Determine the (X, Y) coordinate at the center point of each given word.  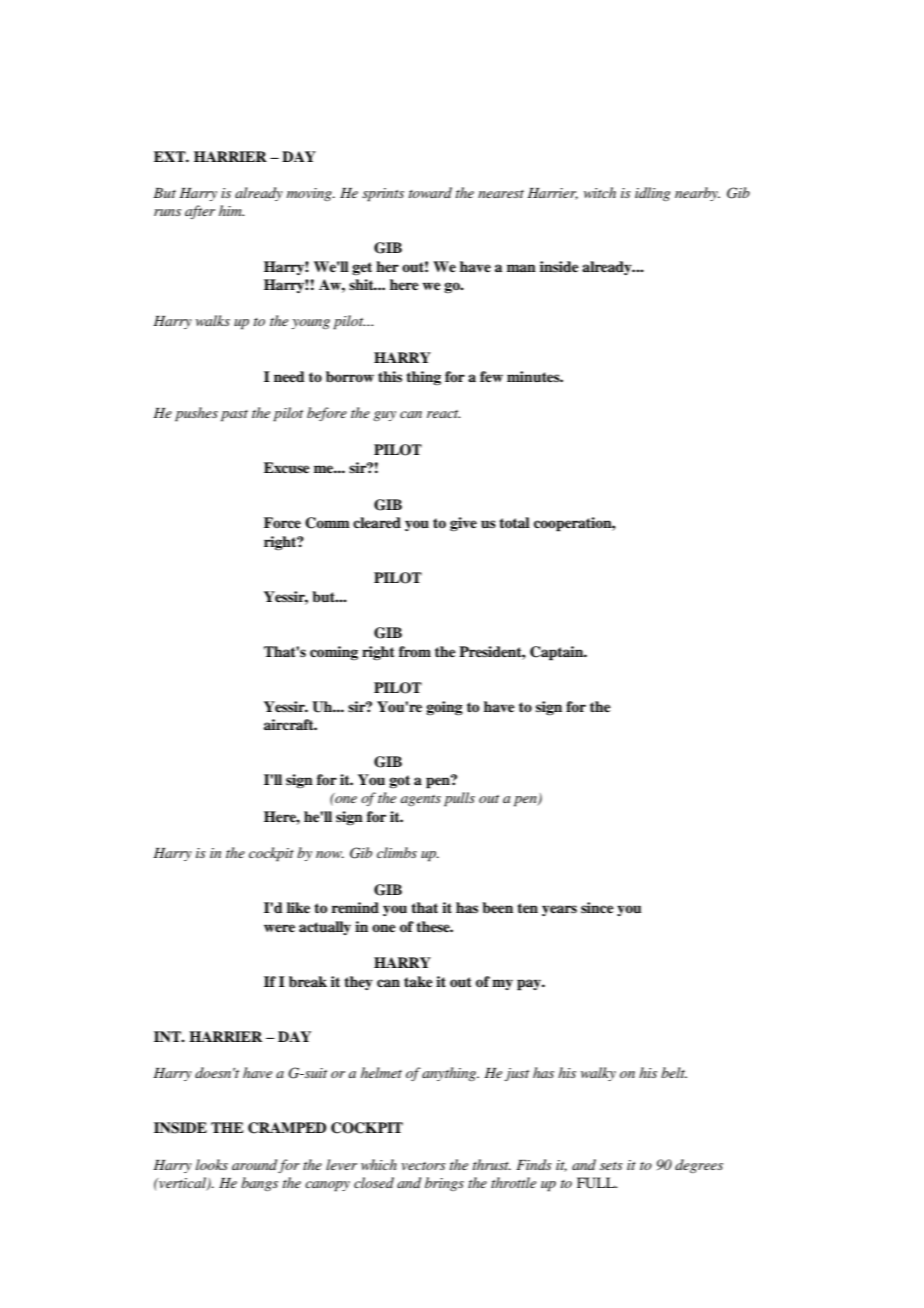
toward (430, 192)
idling (652, 194)
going (444, 708)
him (231, 210)
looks (212, 1164)
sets (611, 1166)
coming (334, 653)
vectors (423, 1166)
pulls (459, 799)
